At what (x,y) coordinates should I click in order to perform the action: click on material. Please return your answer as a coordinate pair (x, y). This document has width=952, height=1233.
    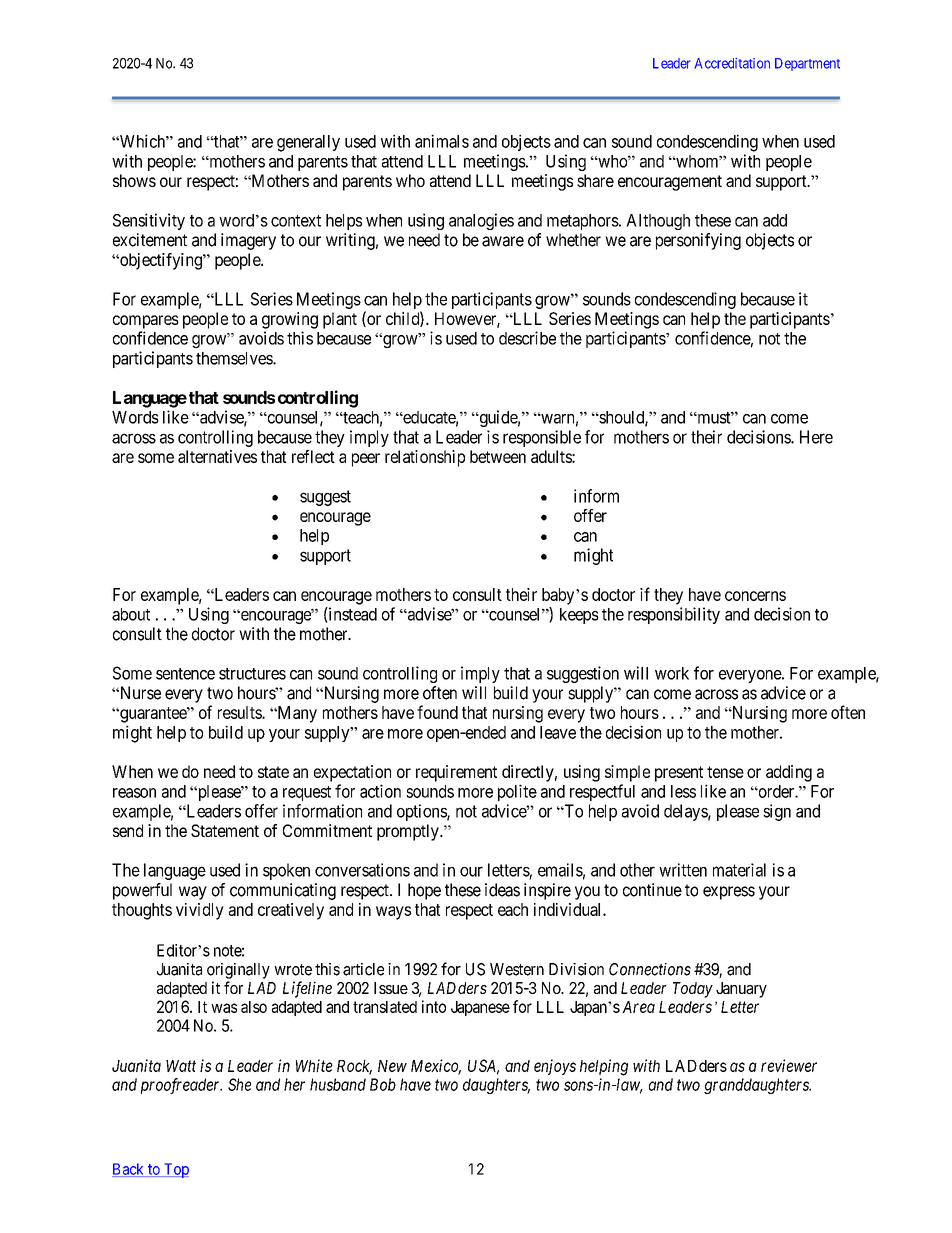
    Looking at the image, I should click on (739, 870).
